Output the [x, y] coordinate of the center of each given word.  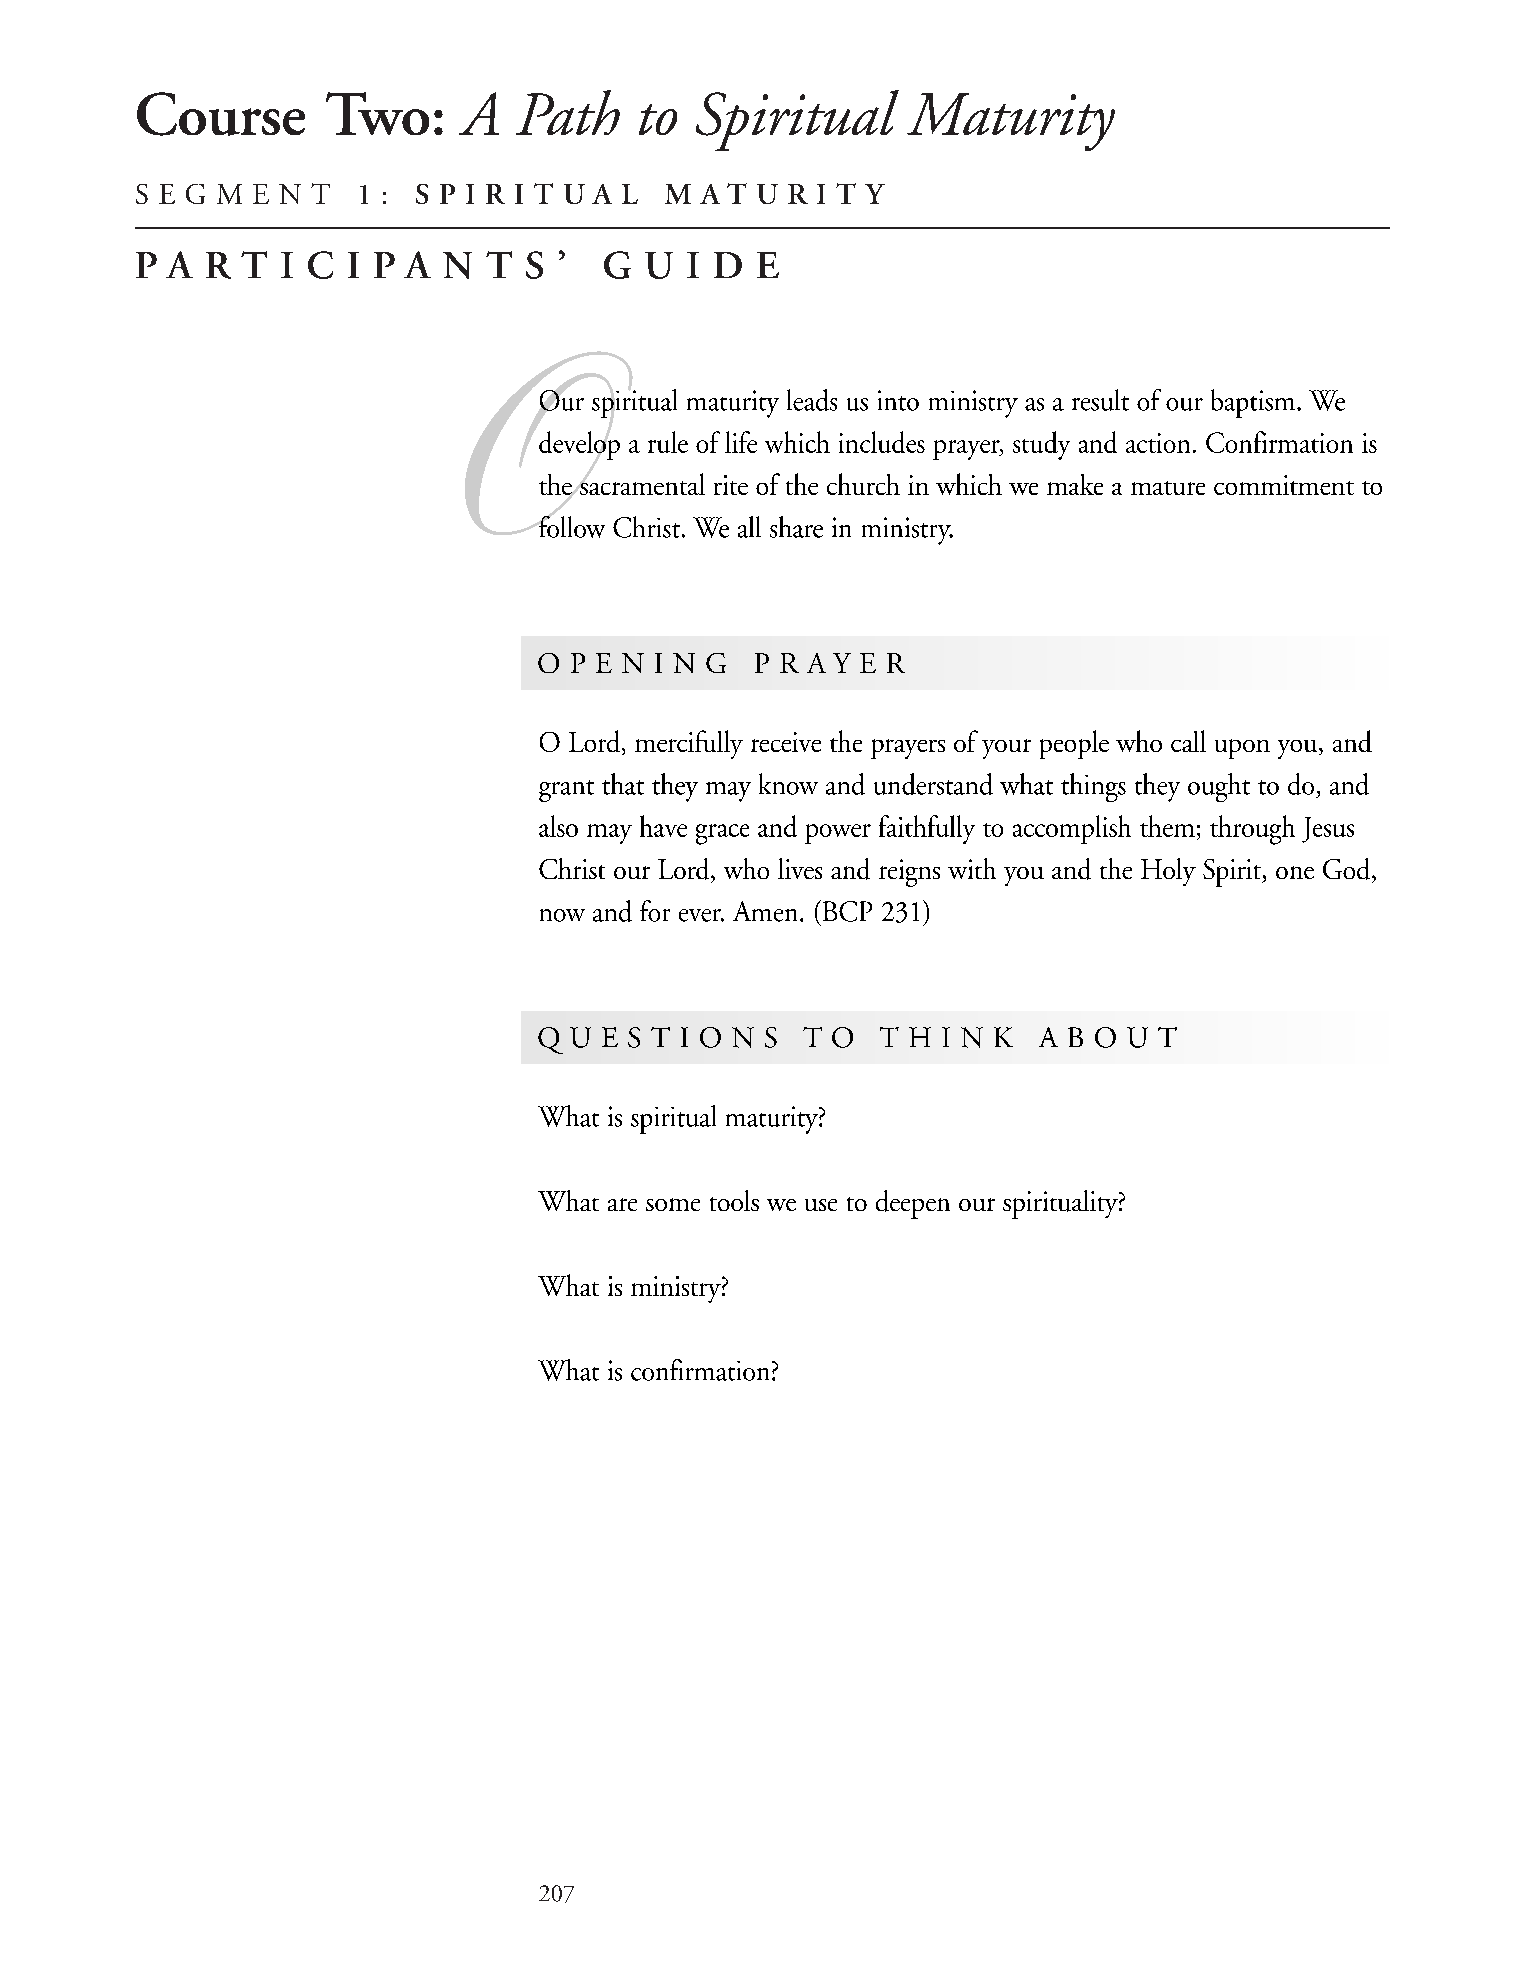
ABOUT [1108, 1037]
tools [734, 1200]
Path [568, 112]
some [673, 1204]
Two [377, 113]
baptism [1254, 403]
